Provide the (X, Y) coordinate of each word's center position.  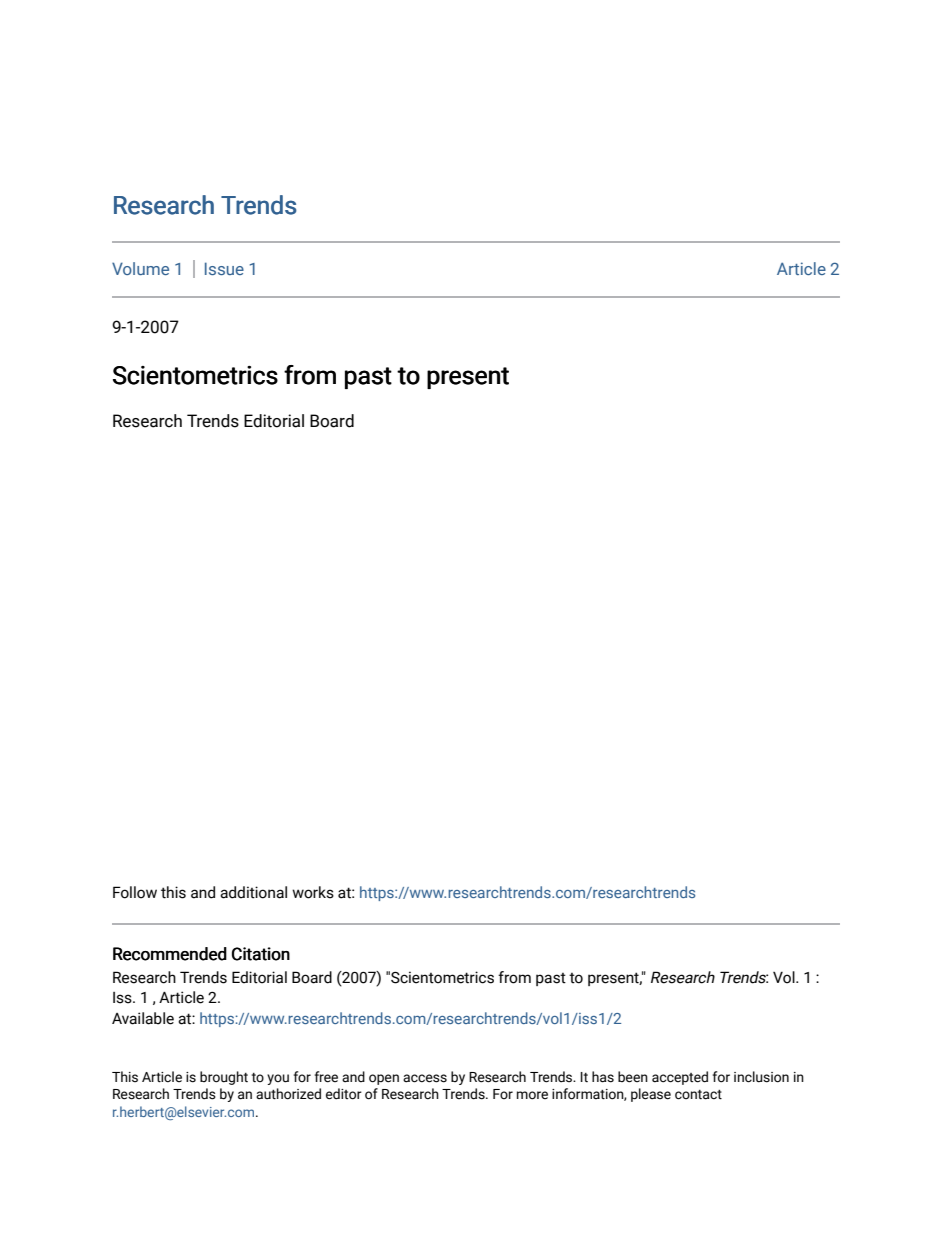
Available (143, 1018)
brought (224, 1078)
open (384, 1079)
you (278, 1079)
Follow (135, 892)
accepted (680, 1078)
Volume (140, 268)
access (425, 1078)
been (633, 1077)
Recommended (170, 954)
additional (253, 892)
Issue (224, 268)
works (313, 892)
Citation (261, 954)
